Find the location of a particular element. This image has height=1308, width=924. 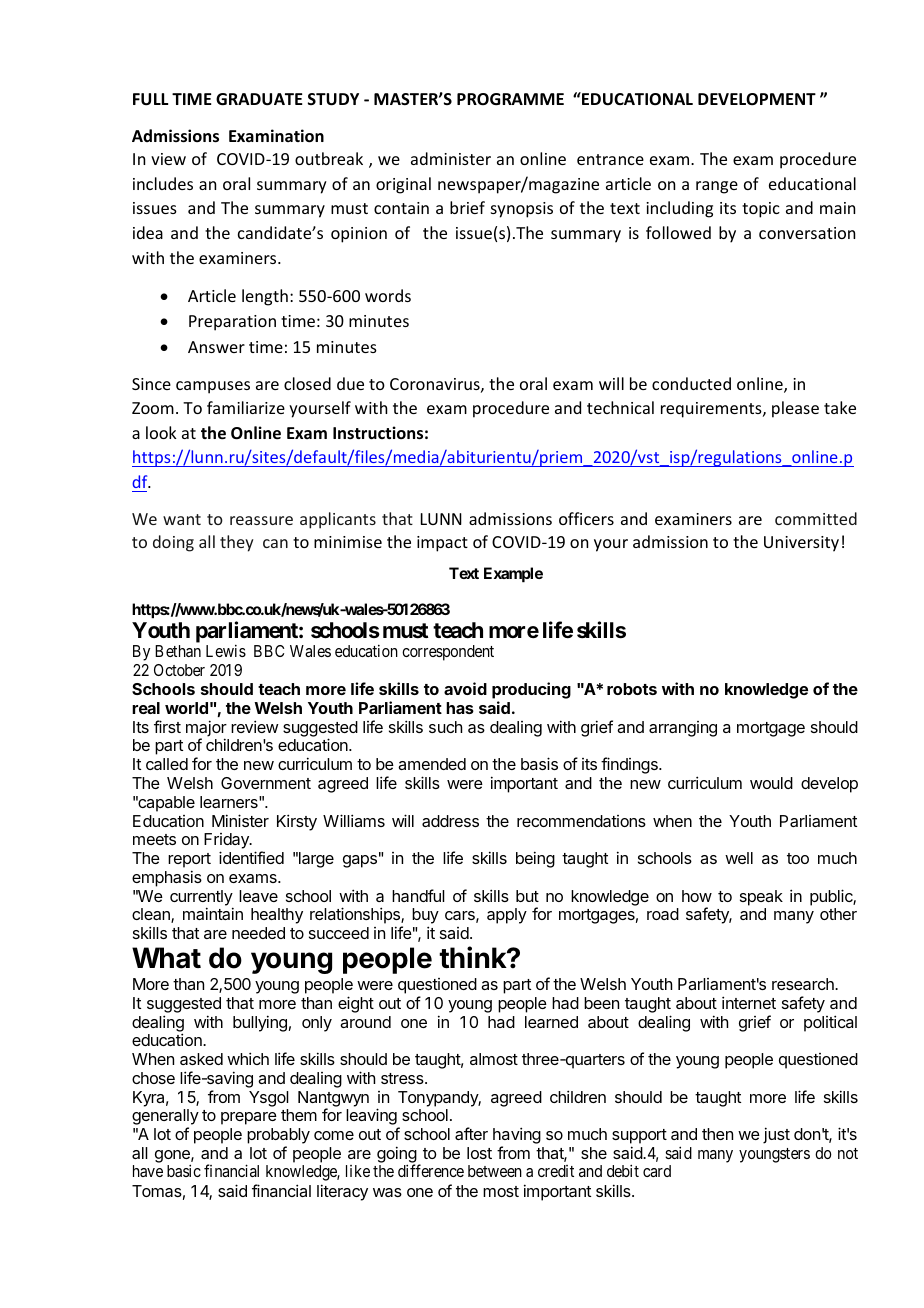

basis is located at coordinates (539, 763).
